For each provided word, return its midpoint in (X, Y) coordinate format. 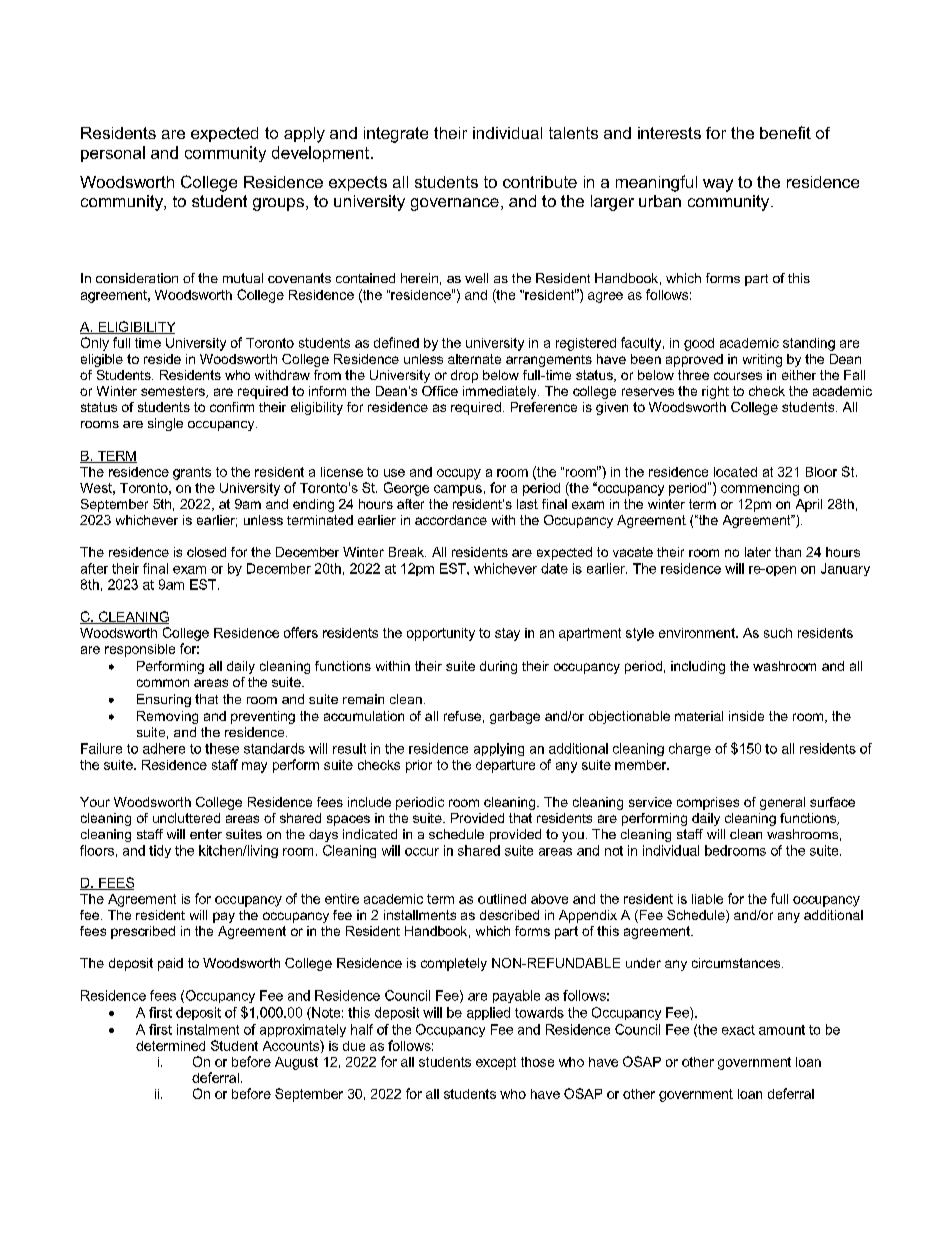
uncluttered (186, 818)
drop (464, 376)
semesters (174, 392)
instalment (208, 1029)
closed (206, 552)
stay (507, 634)
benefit (785, 132)
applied (488, 1013)
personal (113, 154)
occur (422, 852)
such (778, 633)
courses (738, 376)
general (782, 803)
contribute (540, 182)
